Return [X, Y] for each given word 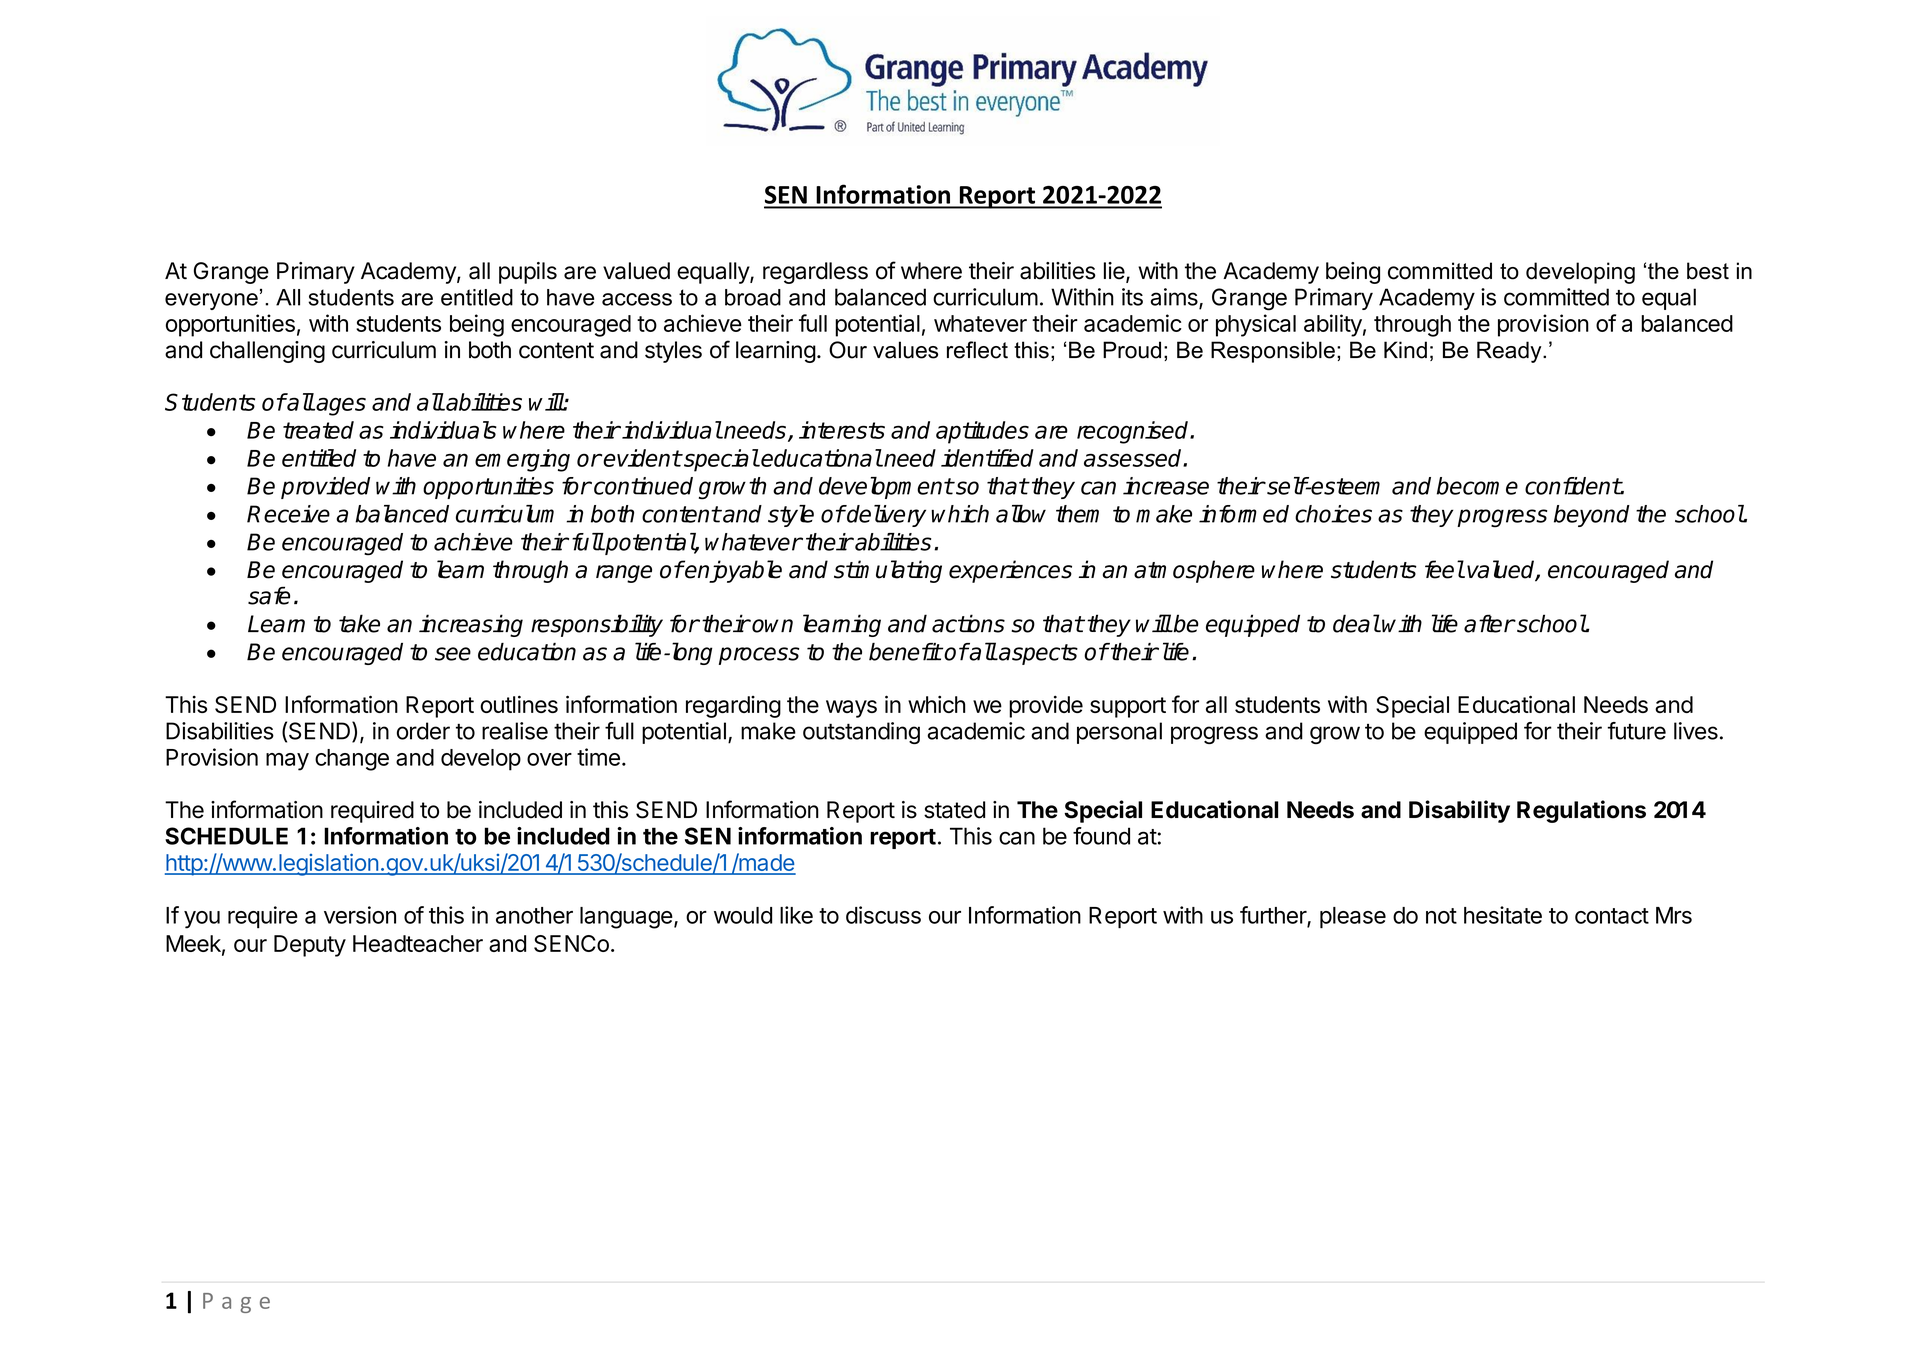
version [360, 915]
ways [851, 709]
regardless [815, 273]
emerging [522, 460]
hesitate [1503, 915]
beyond [1592, 516]
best [1708, 271]
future [1636, 731]
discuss [883, 915]
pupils [528, 273]
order [423, 731]
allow [1021, 514]
